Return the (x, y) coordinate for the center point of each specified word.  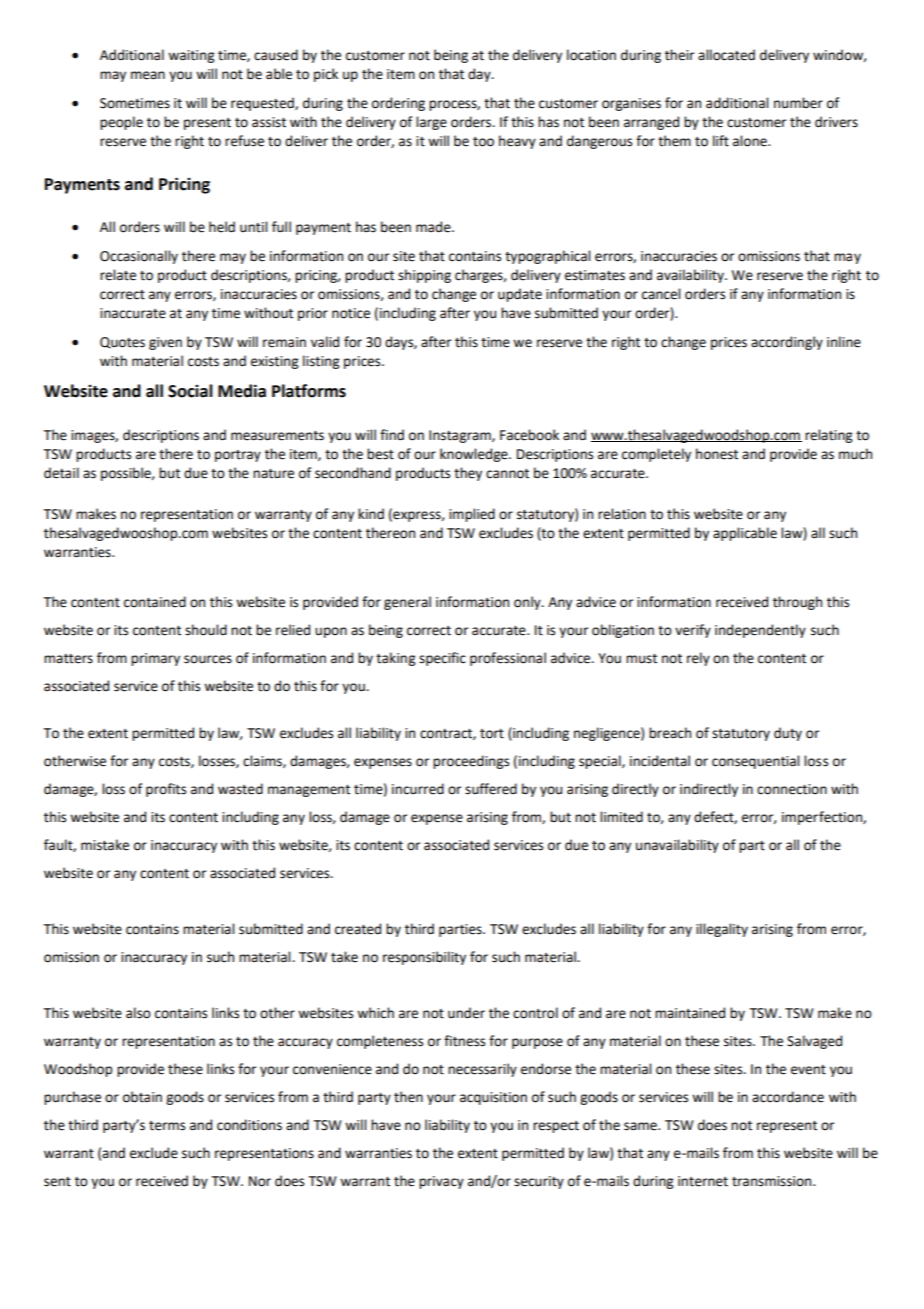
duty (788, 734)
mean (148, 75)
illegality (722, 930)
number (798, 103)
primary (155, 659)
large (431, 123)
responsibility (424, 958)
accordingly (787, 343)
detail (61, 473)
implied (472, 515)
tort (492, 734)
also (138, 1013)
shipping (424, 276)
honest (717, 454)
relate (118, 275)
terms (167, 1126)
